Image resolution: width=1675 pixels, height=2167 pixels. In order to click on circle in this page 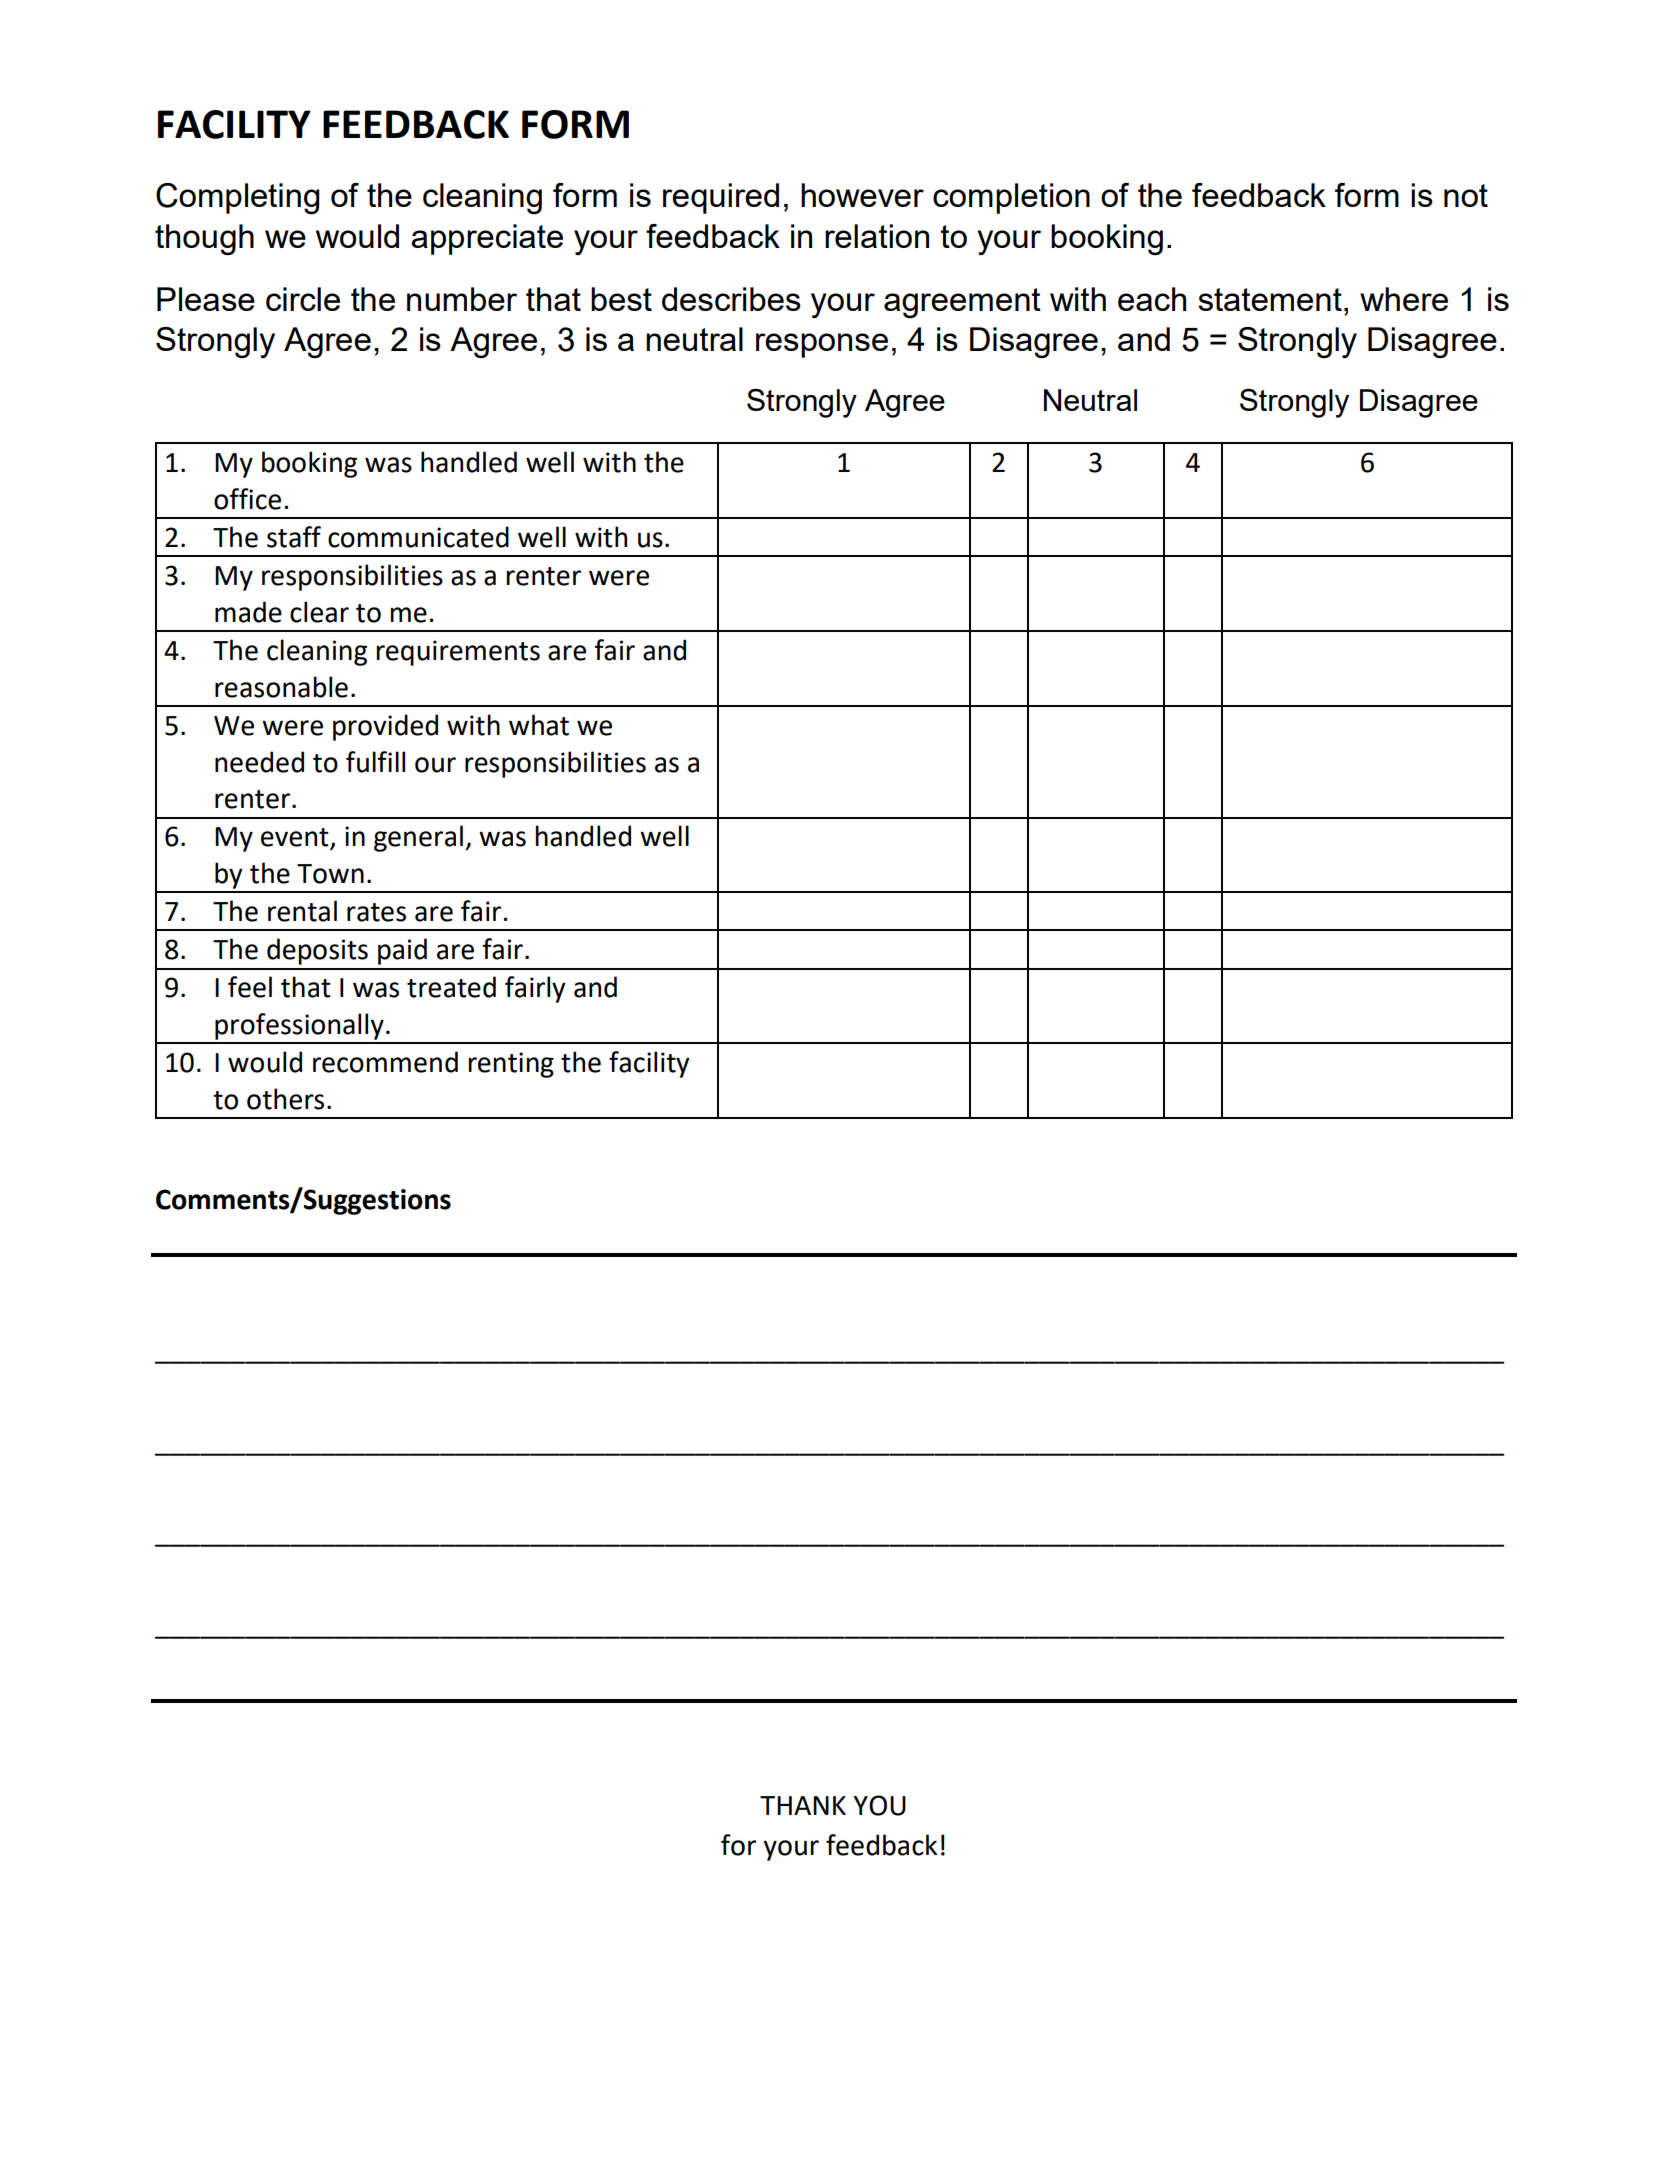, I will do `click(303, 299)`.
